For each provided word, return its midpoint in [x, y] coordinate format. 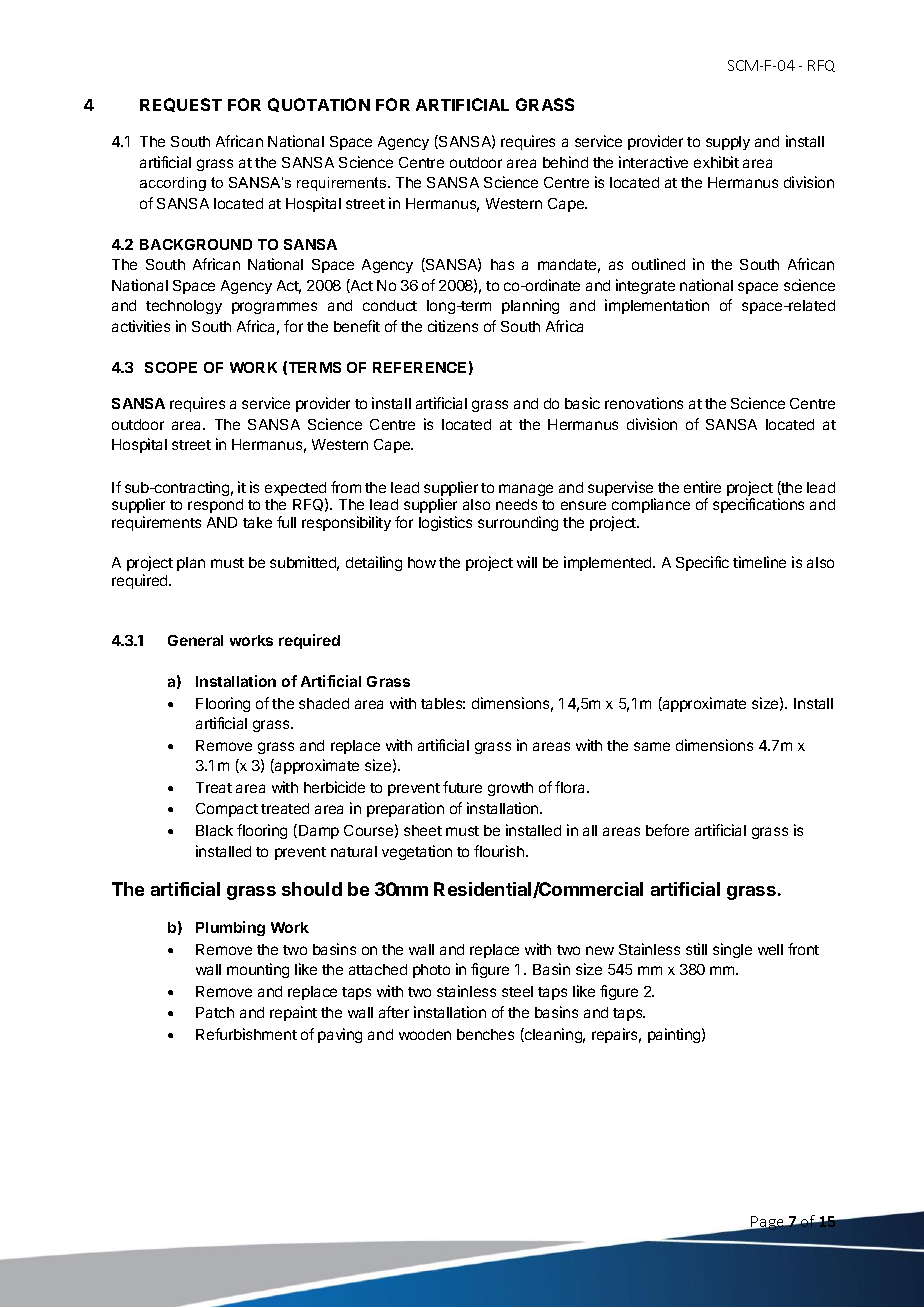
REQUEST [181, 105]
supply [728, 143]
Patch [215, 1012]
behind [565, 162]
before [667, 830]
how [422, 562]
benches [485, 1034]
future [462, 787]
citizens [453, 326]
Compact [227, 810]
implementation [657, 306]
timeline [759, 562]
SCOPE [171, 367]
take [257, 522]
